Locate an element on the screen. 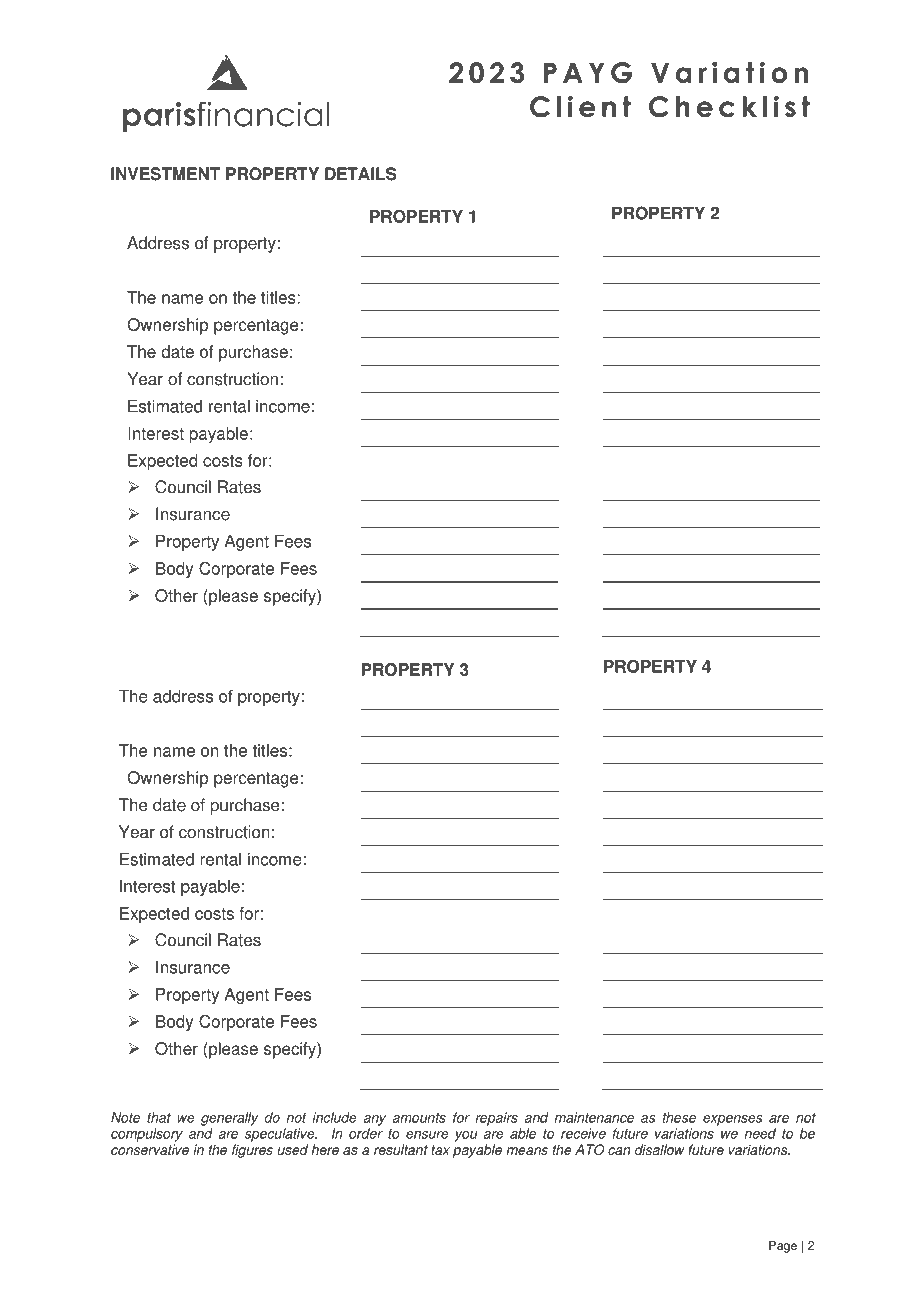 This screenshot has height=1308, width=924. INVESTMENT is located at coordinates (165, 174).
